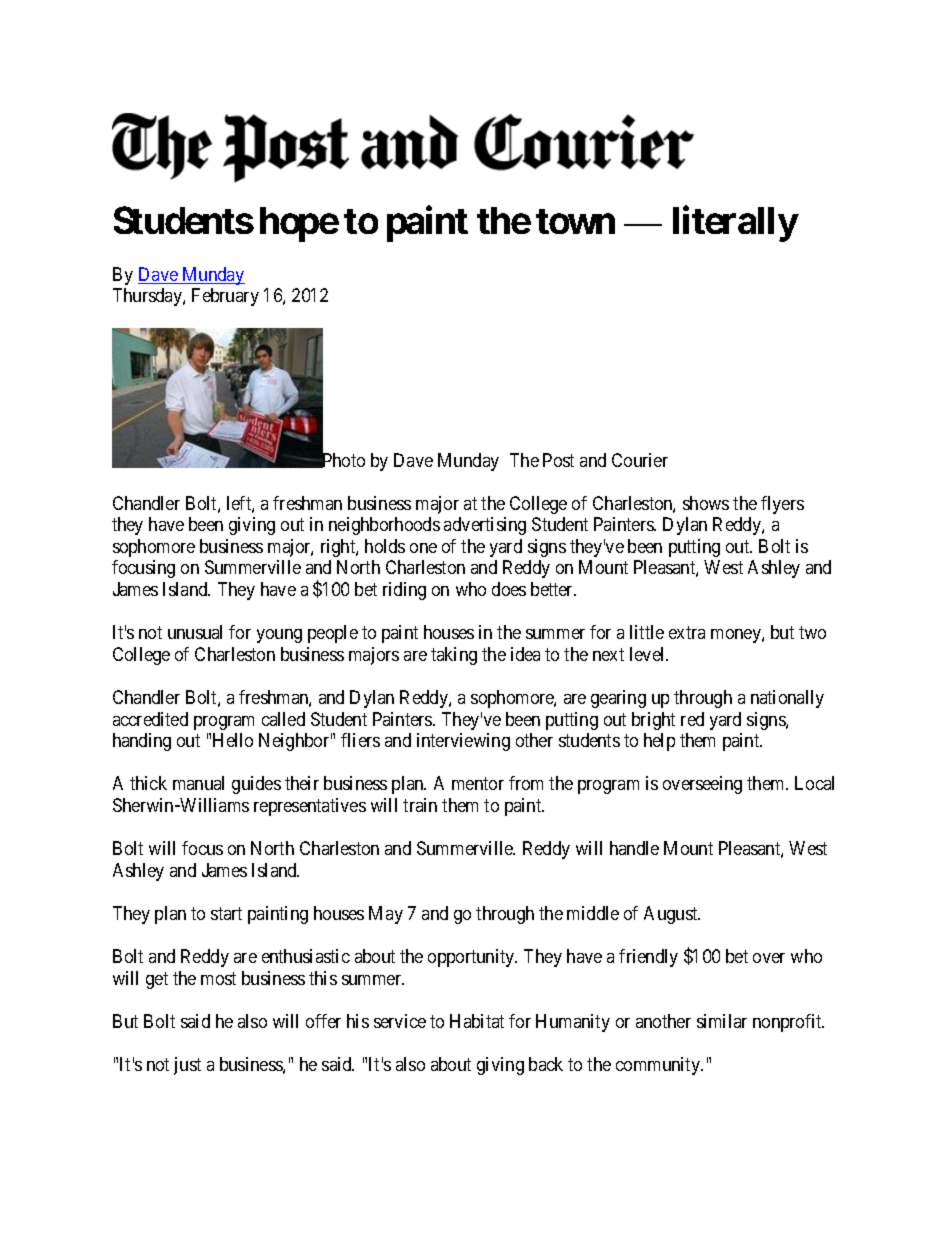 This page has width=952, height=1233. What do you see at coordinates (687, 632) in the page?
I see `extra` at bounding box center [687, 632].
